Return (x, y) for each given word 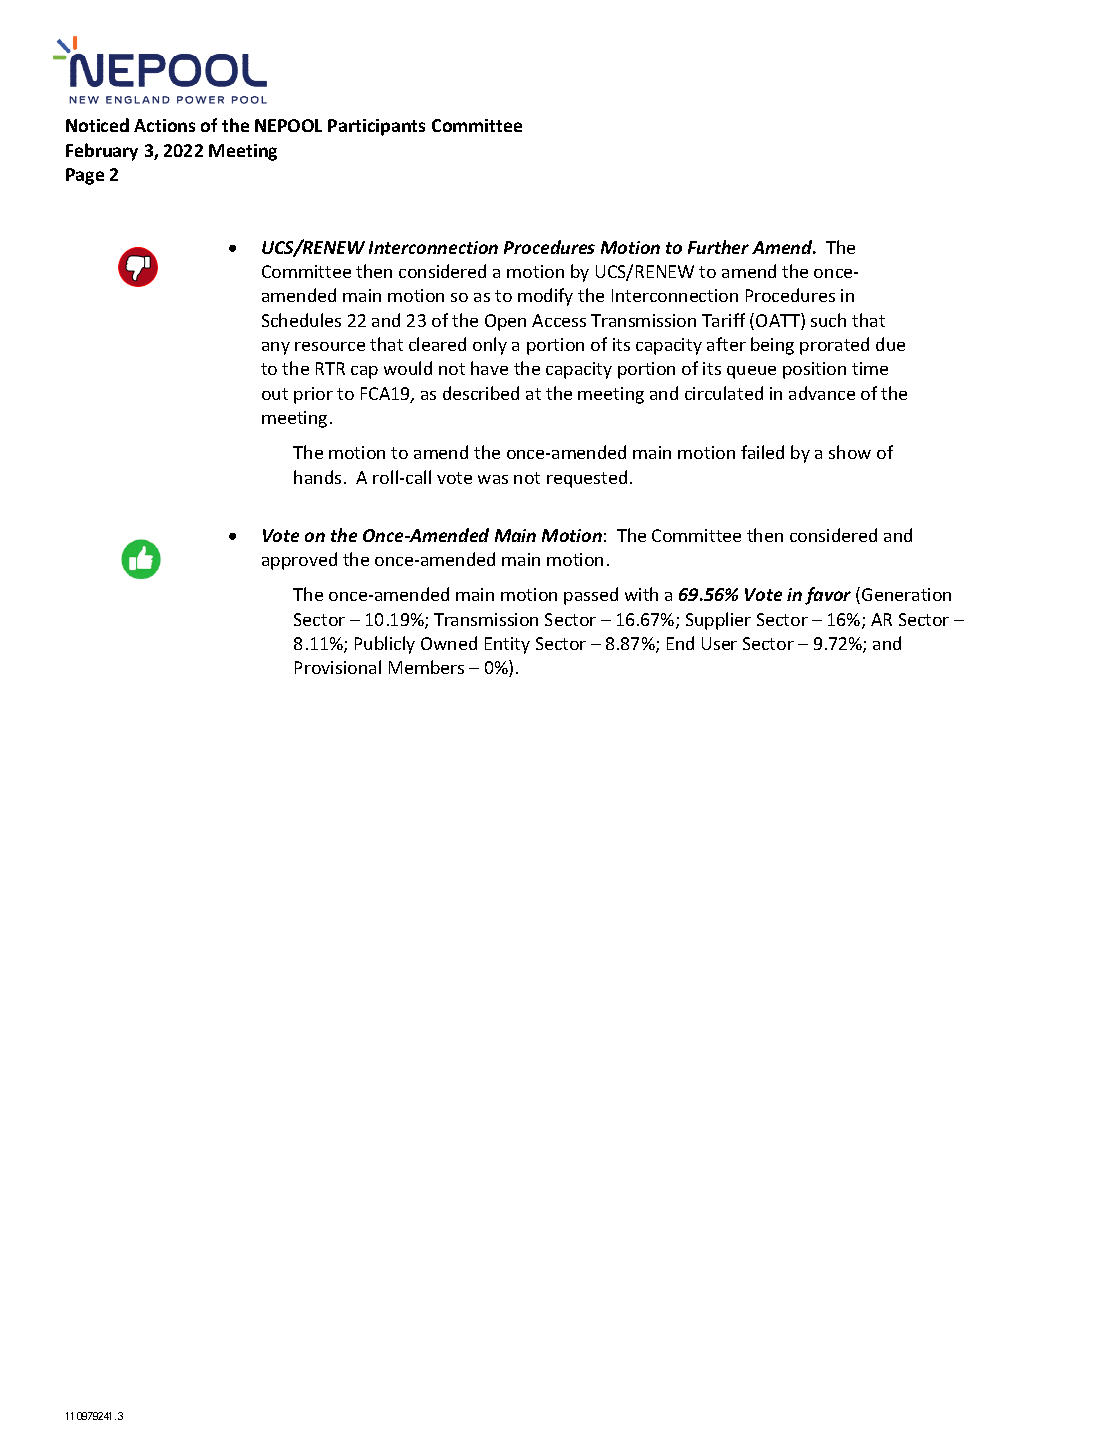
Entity (507, 645)
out (275, 394)
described (481, 393)
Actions (164, 125)
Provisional (338, 667)
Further (718, 247)
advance (822, 393)
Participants (376, 127)
